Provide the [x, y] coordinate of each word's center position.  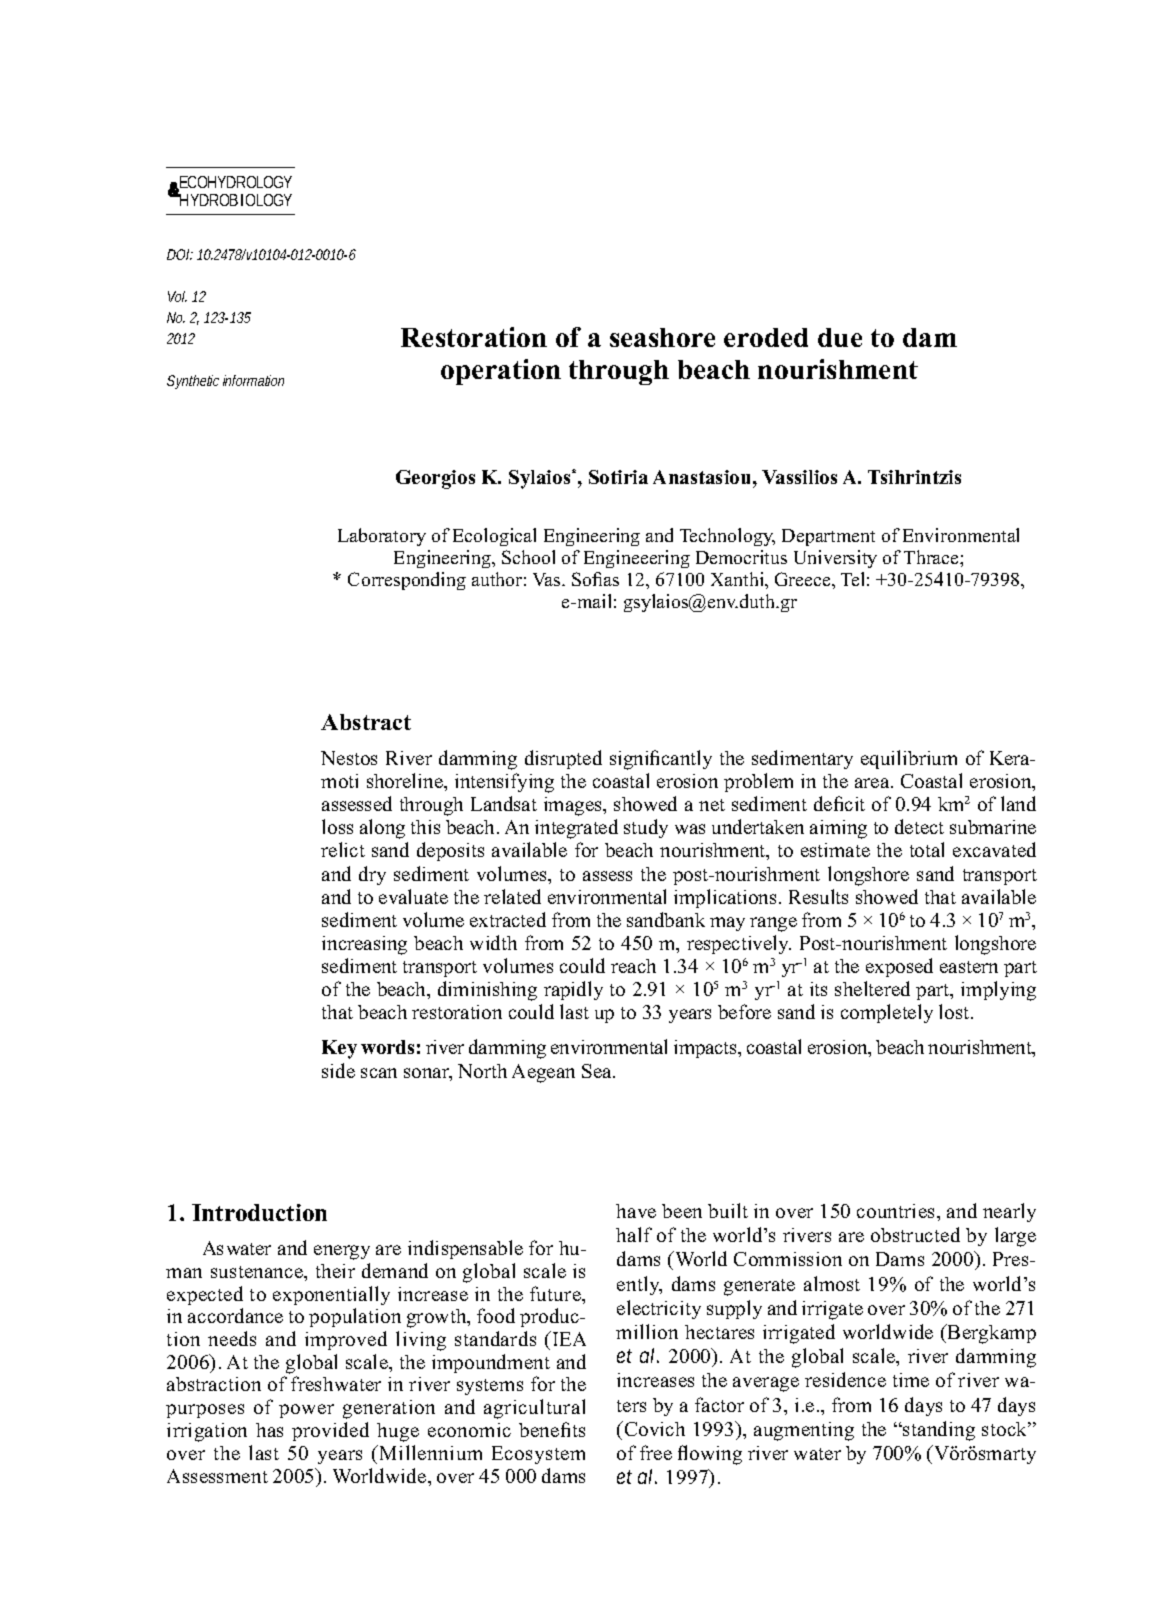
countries [897, 1211]
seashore [662, 337]
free [656, 1452]
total [927, 849]
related [512, 896]
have [636, 1211]
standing [938, 1431]
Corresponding [407, 581]
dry [372, 875]
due [840, 337]
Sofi [587, 579]
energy [342, 1252]
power [306, 1411]
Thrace [932, 557]
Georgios [435, 479]
